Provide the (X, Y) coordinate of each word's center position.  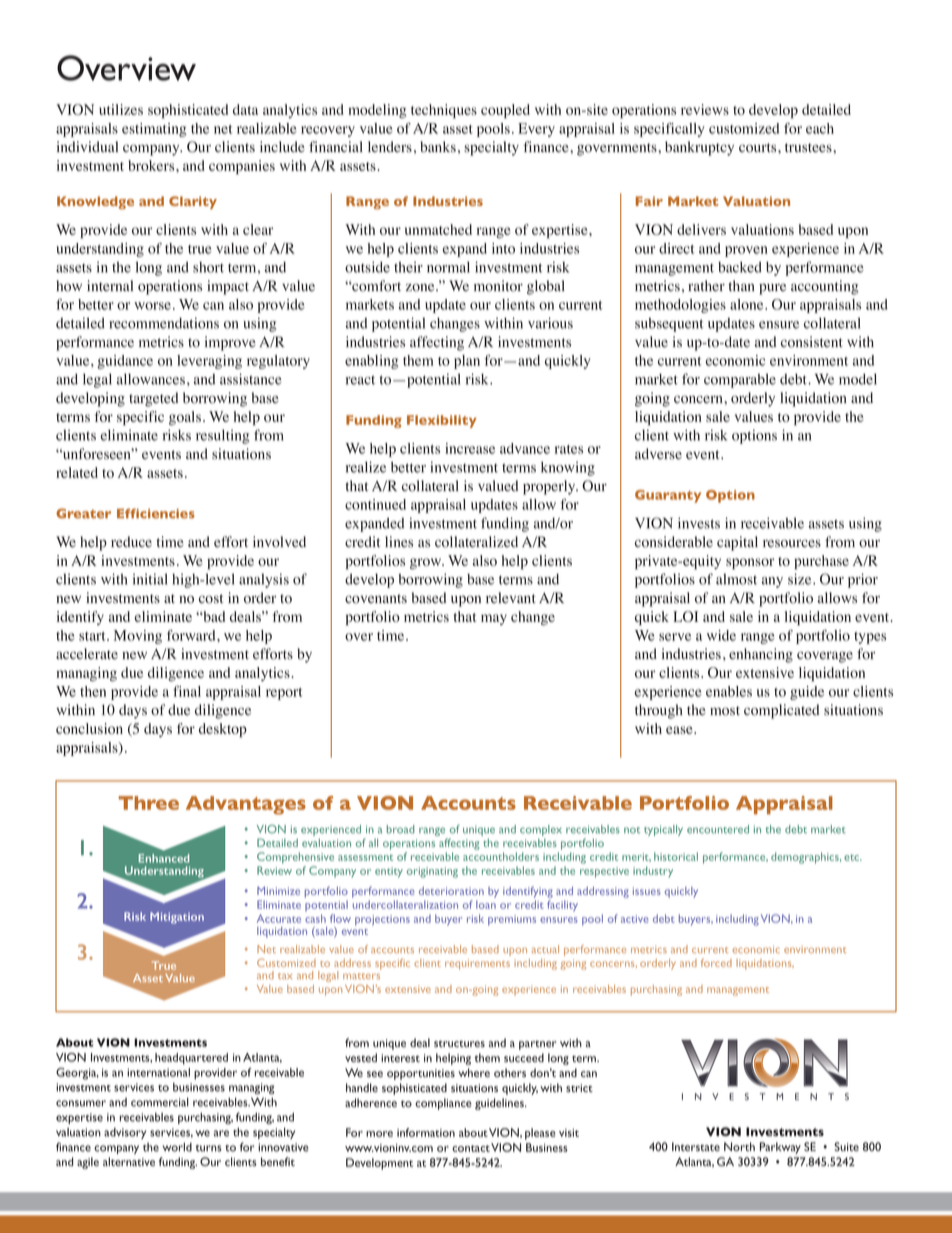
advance (525, 448)
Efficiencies (156, 513)
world (177, 1147)
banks (438, 147)
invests (699, 523)
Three (149, 803)
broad (400, 829)
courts (759, 148)
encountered (718, 829)
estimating (154, 130)
